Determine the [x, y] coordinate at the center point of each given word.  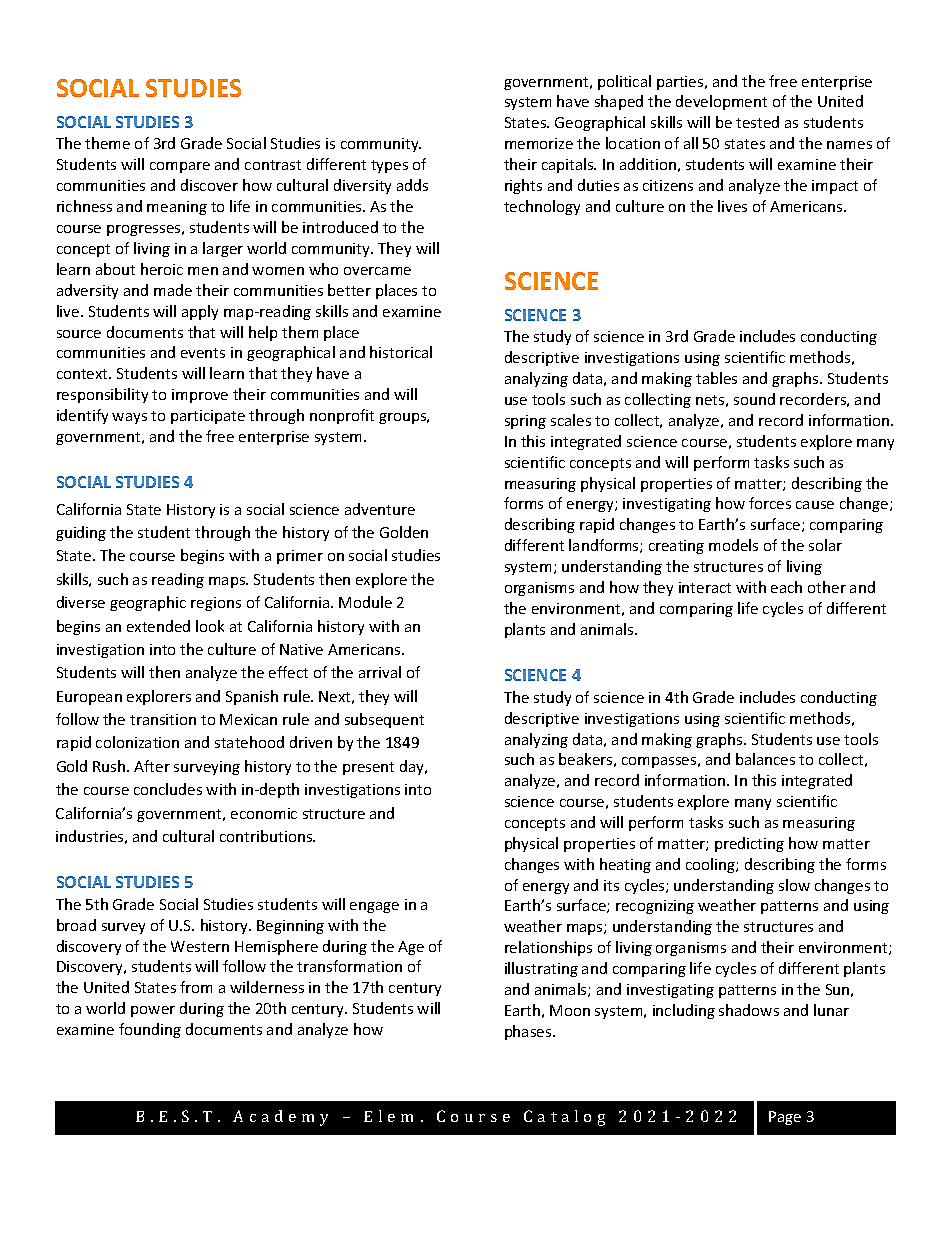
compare [180, 167]
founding [150, 1030]
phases [529, 1032]
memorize [539, 143]
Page [785, 1118]
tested [757, 122]
